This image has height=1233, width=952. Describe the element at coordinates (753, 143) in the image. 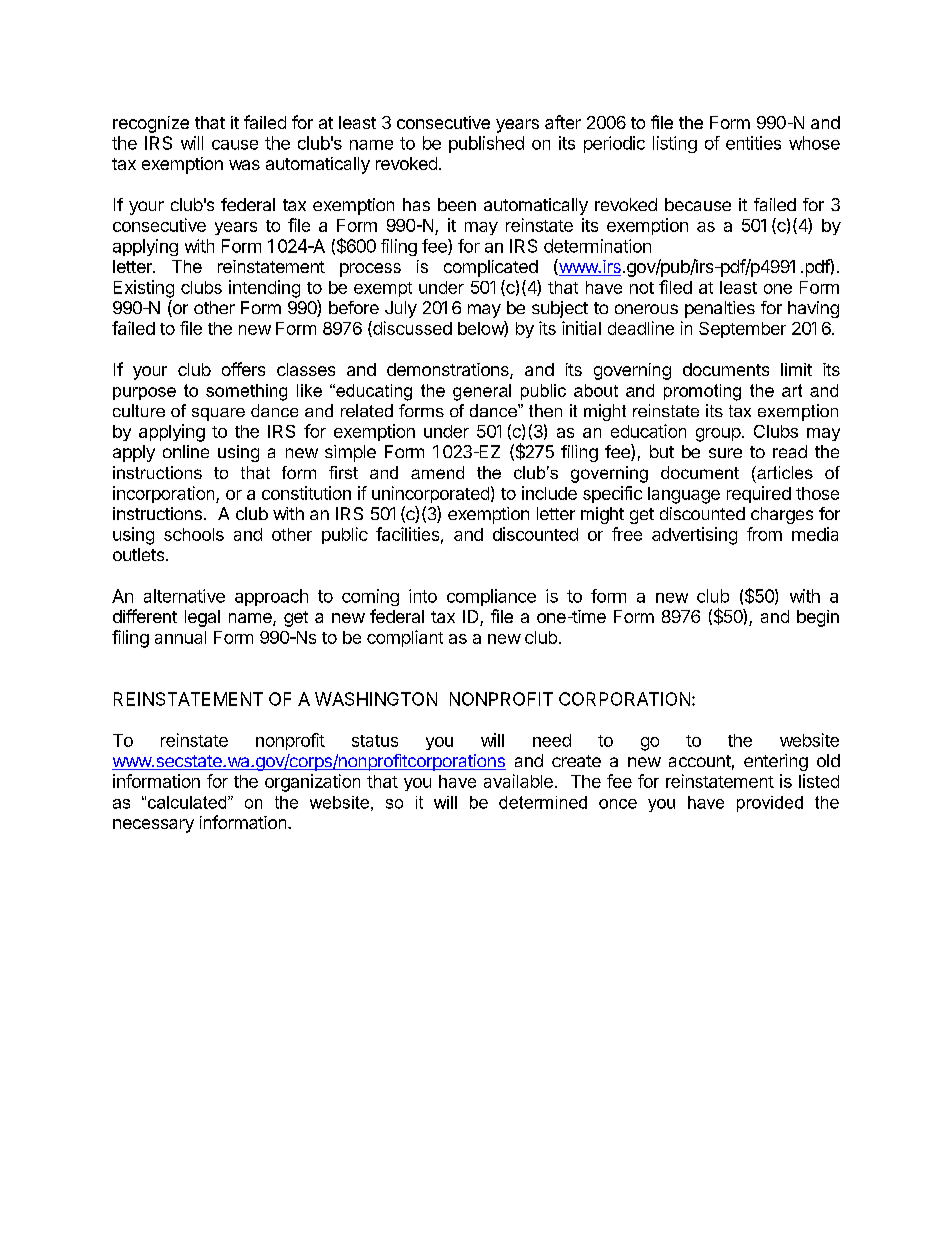

I see `entities` at that location.
